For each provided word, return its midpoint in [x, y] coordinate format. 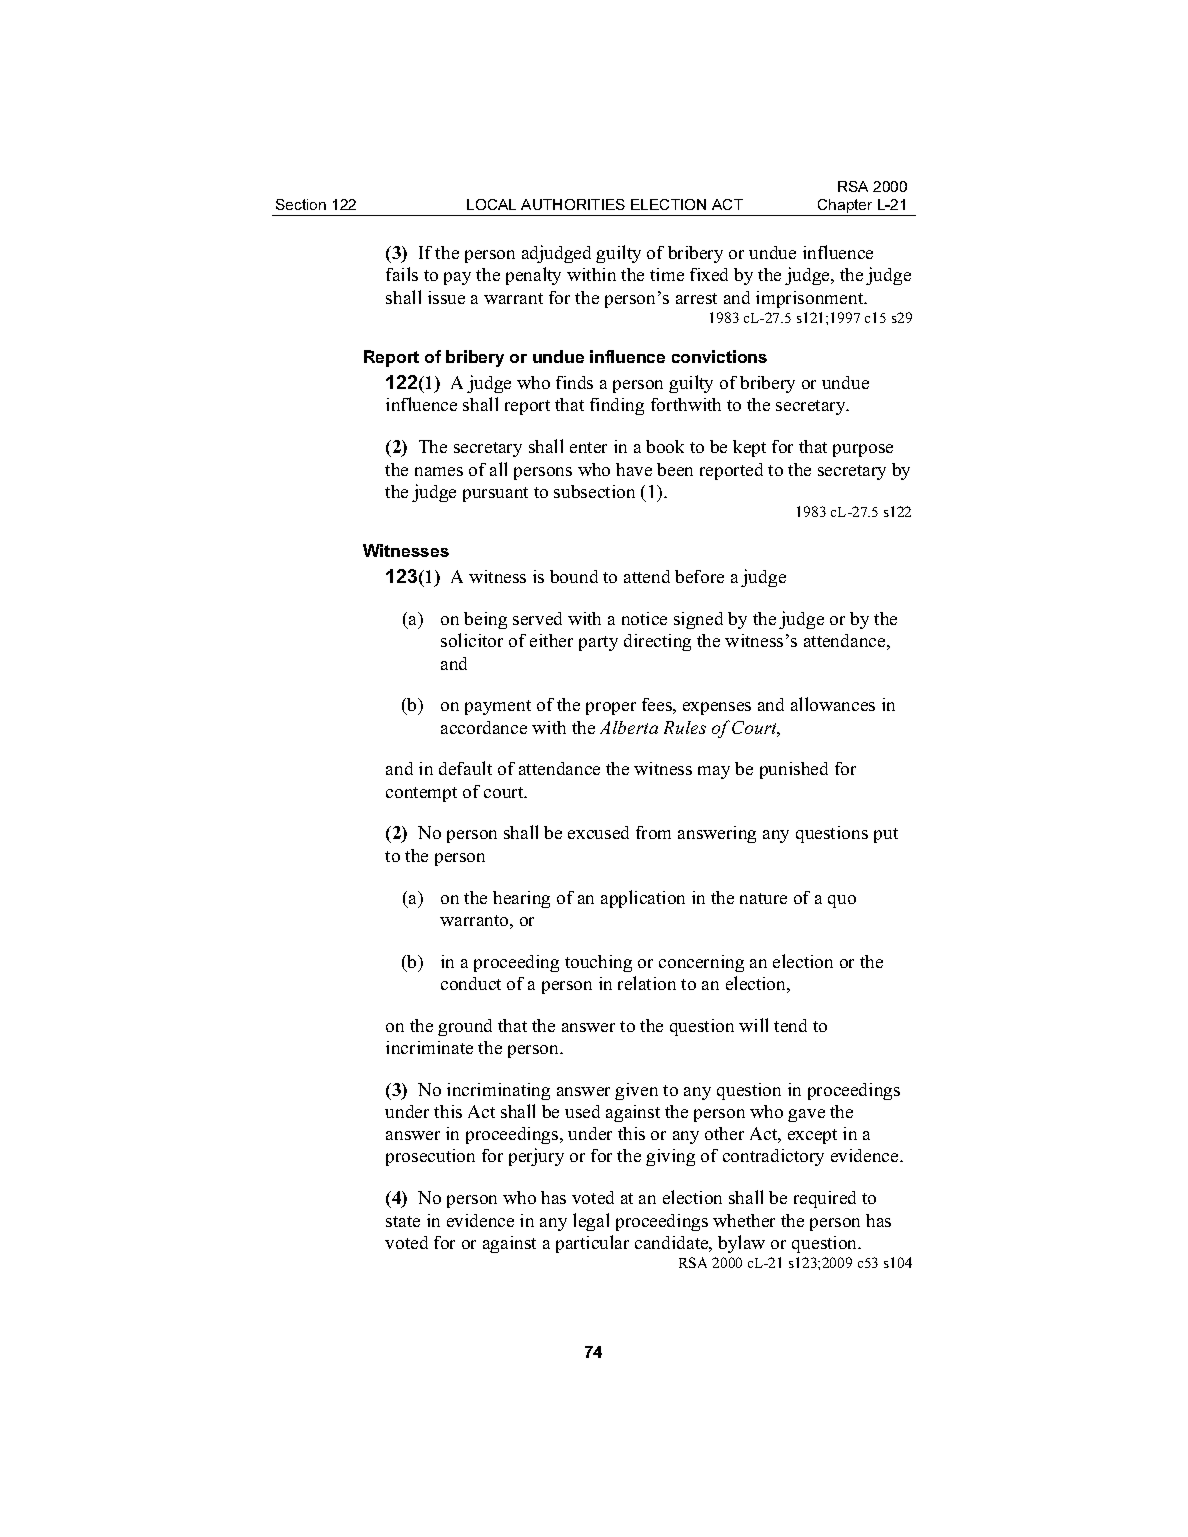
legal [591, 1222]
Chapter [845, 207]
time [667, 274]
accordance [484, 727]
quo [842, 901]
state [403, 1221]
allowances [833, 704]
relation [647, 983]
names [439, 471]
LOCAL [491, 204]
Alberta [629, 727]
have [634, 469]
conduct [471, 983]
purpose [863, 450]
